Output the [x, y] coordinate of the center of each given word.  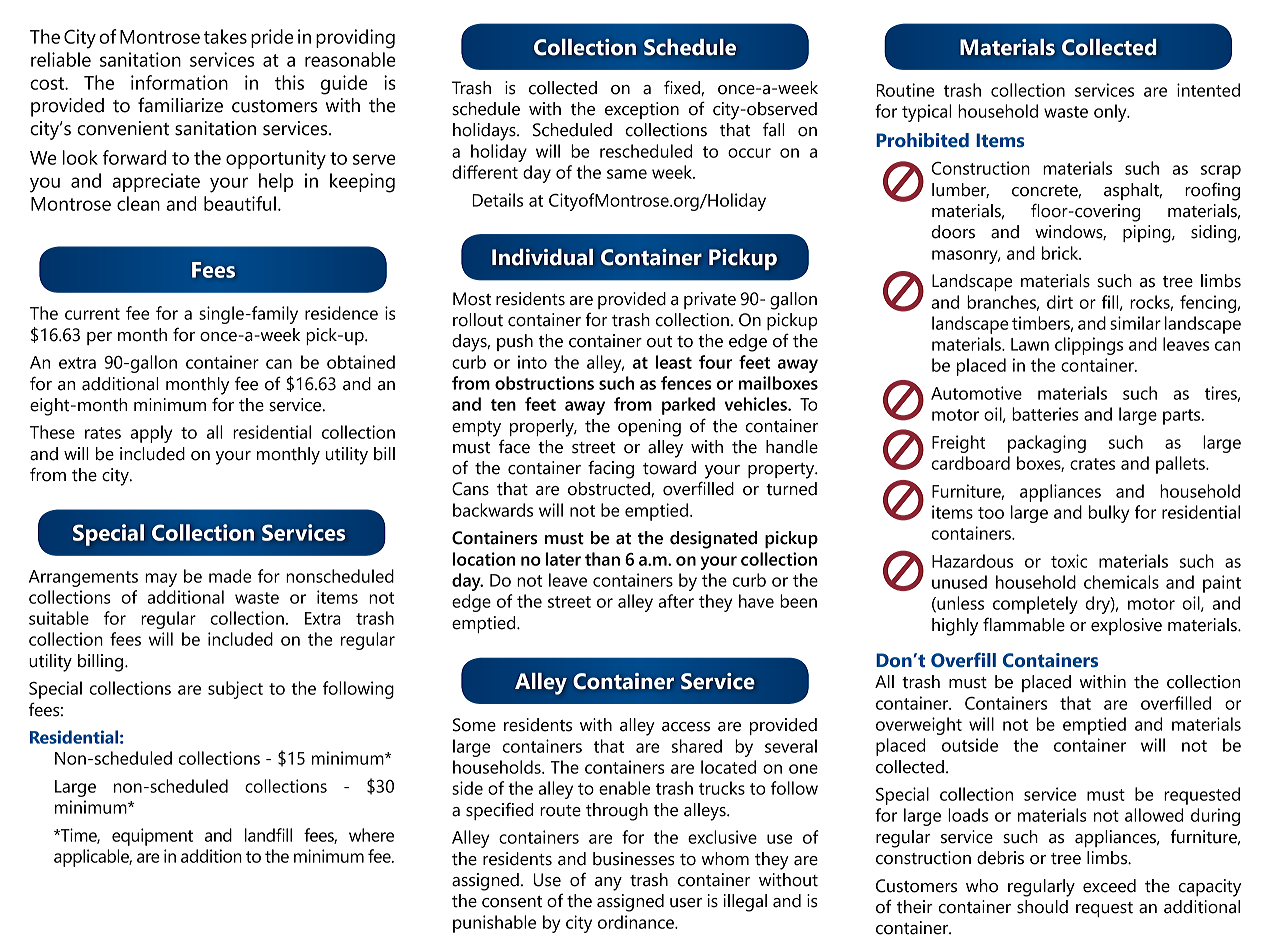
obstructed [609, 489]
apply [151, 434]
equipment [152, 837]
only [1111, 113]
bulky [1109, 514]
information [179, 82]
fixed [682, 87]
